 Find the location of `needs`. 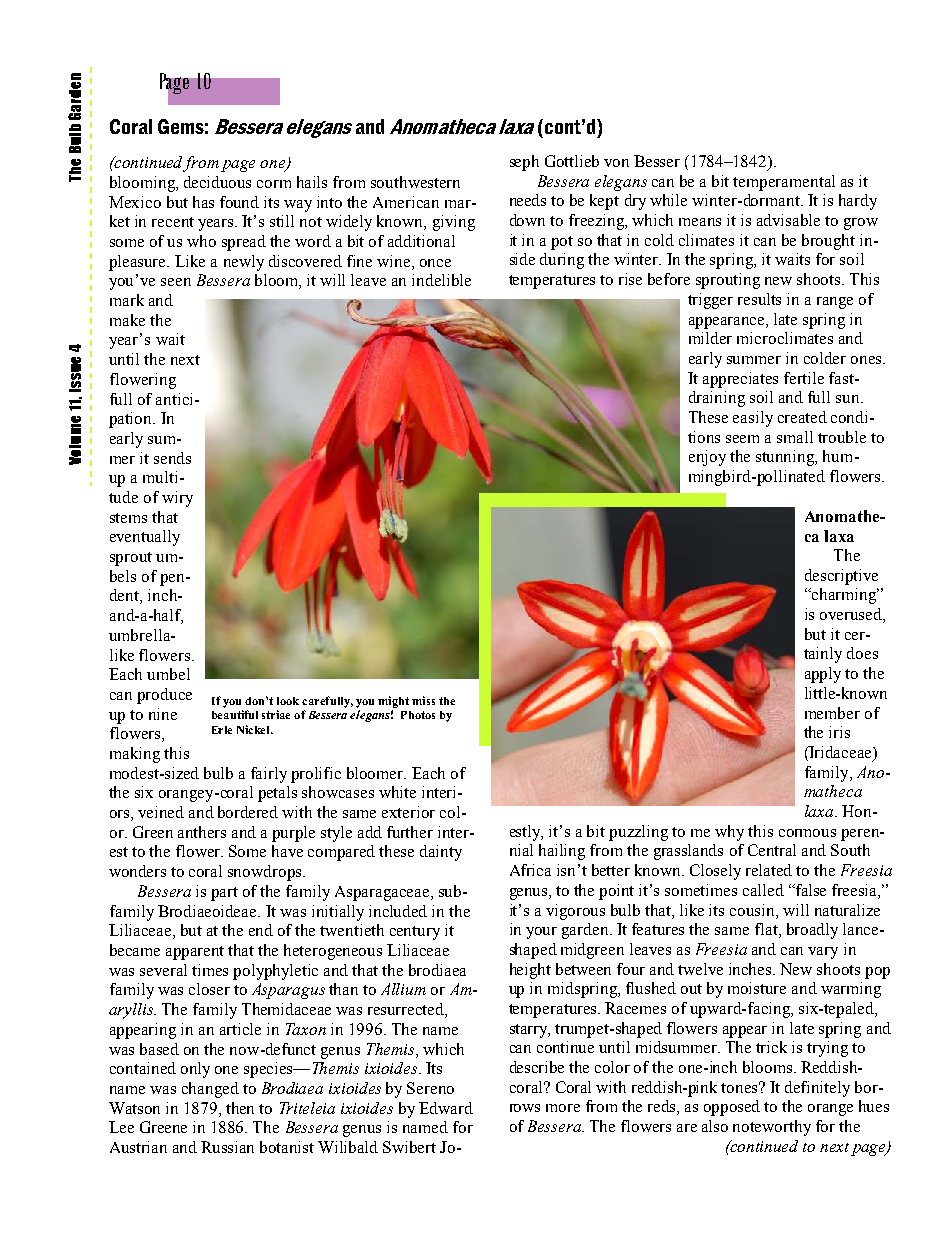

needs is located at coordinates (528, 200).
